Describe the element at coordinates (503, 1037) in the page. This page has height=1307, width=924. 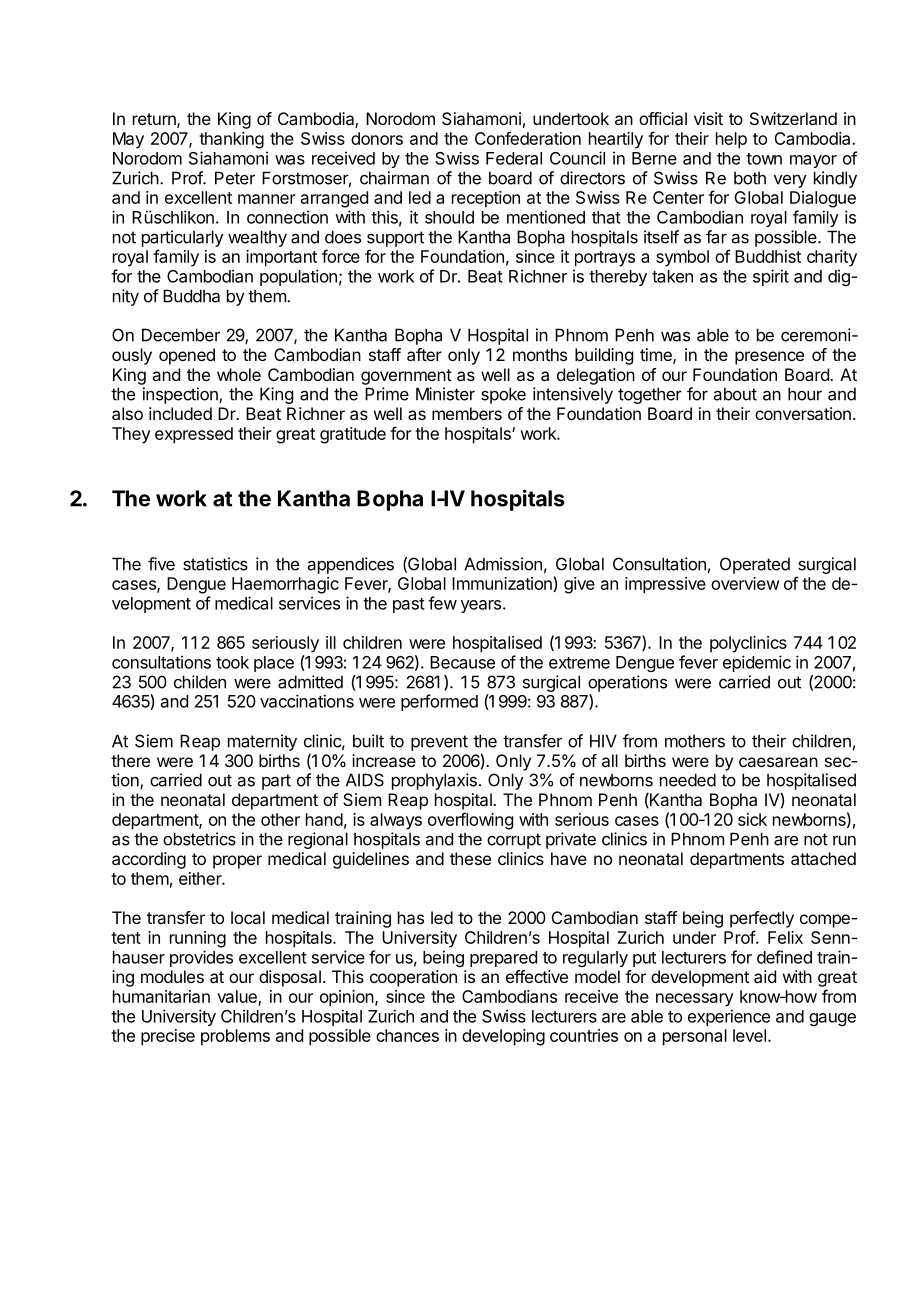
I see `developing` at that location.
